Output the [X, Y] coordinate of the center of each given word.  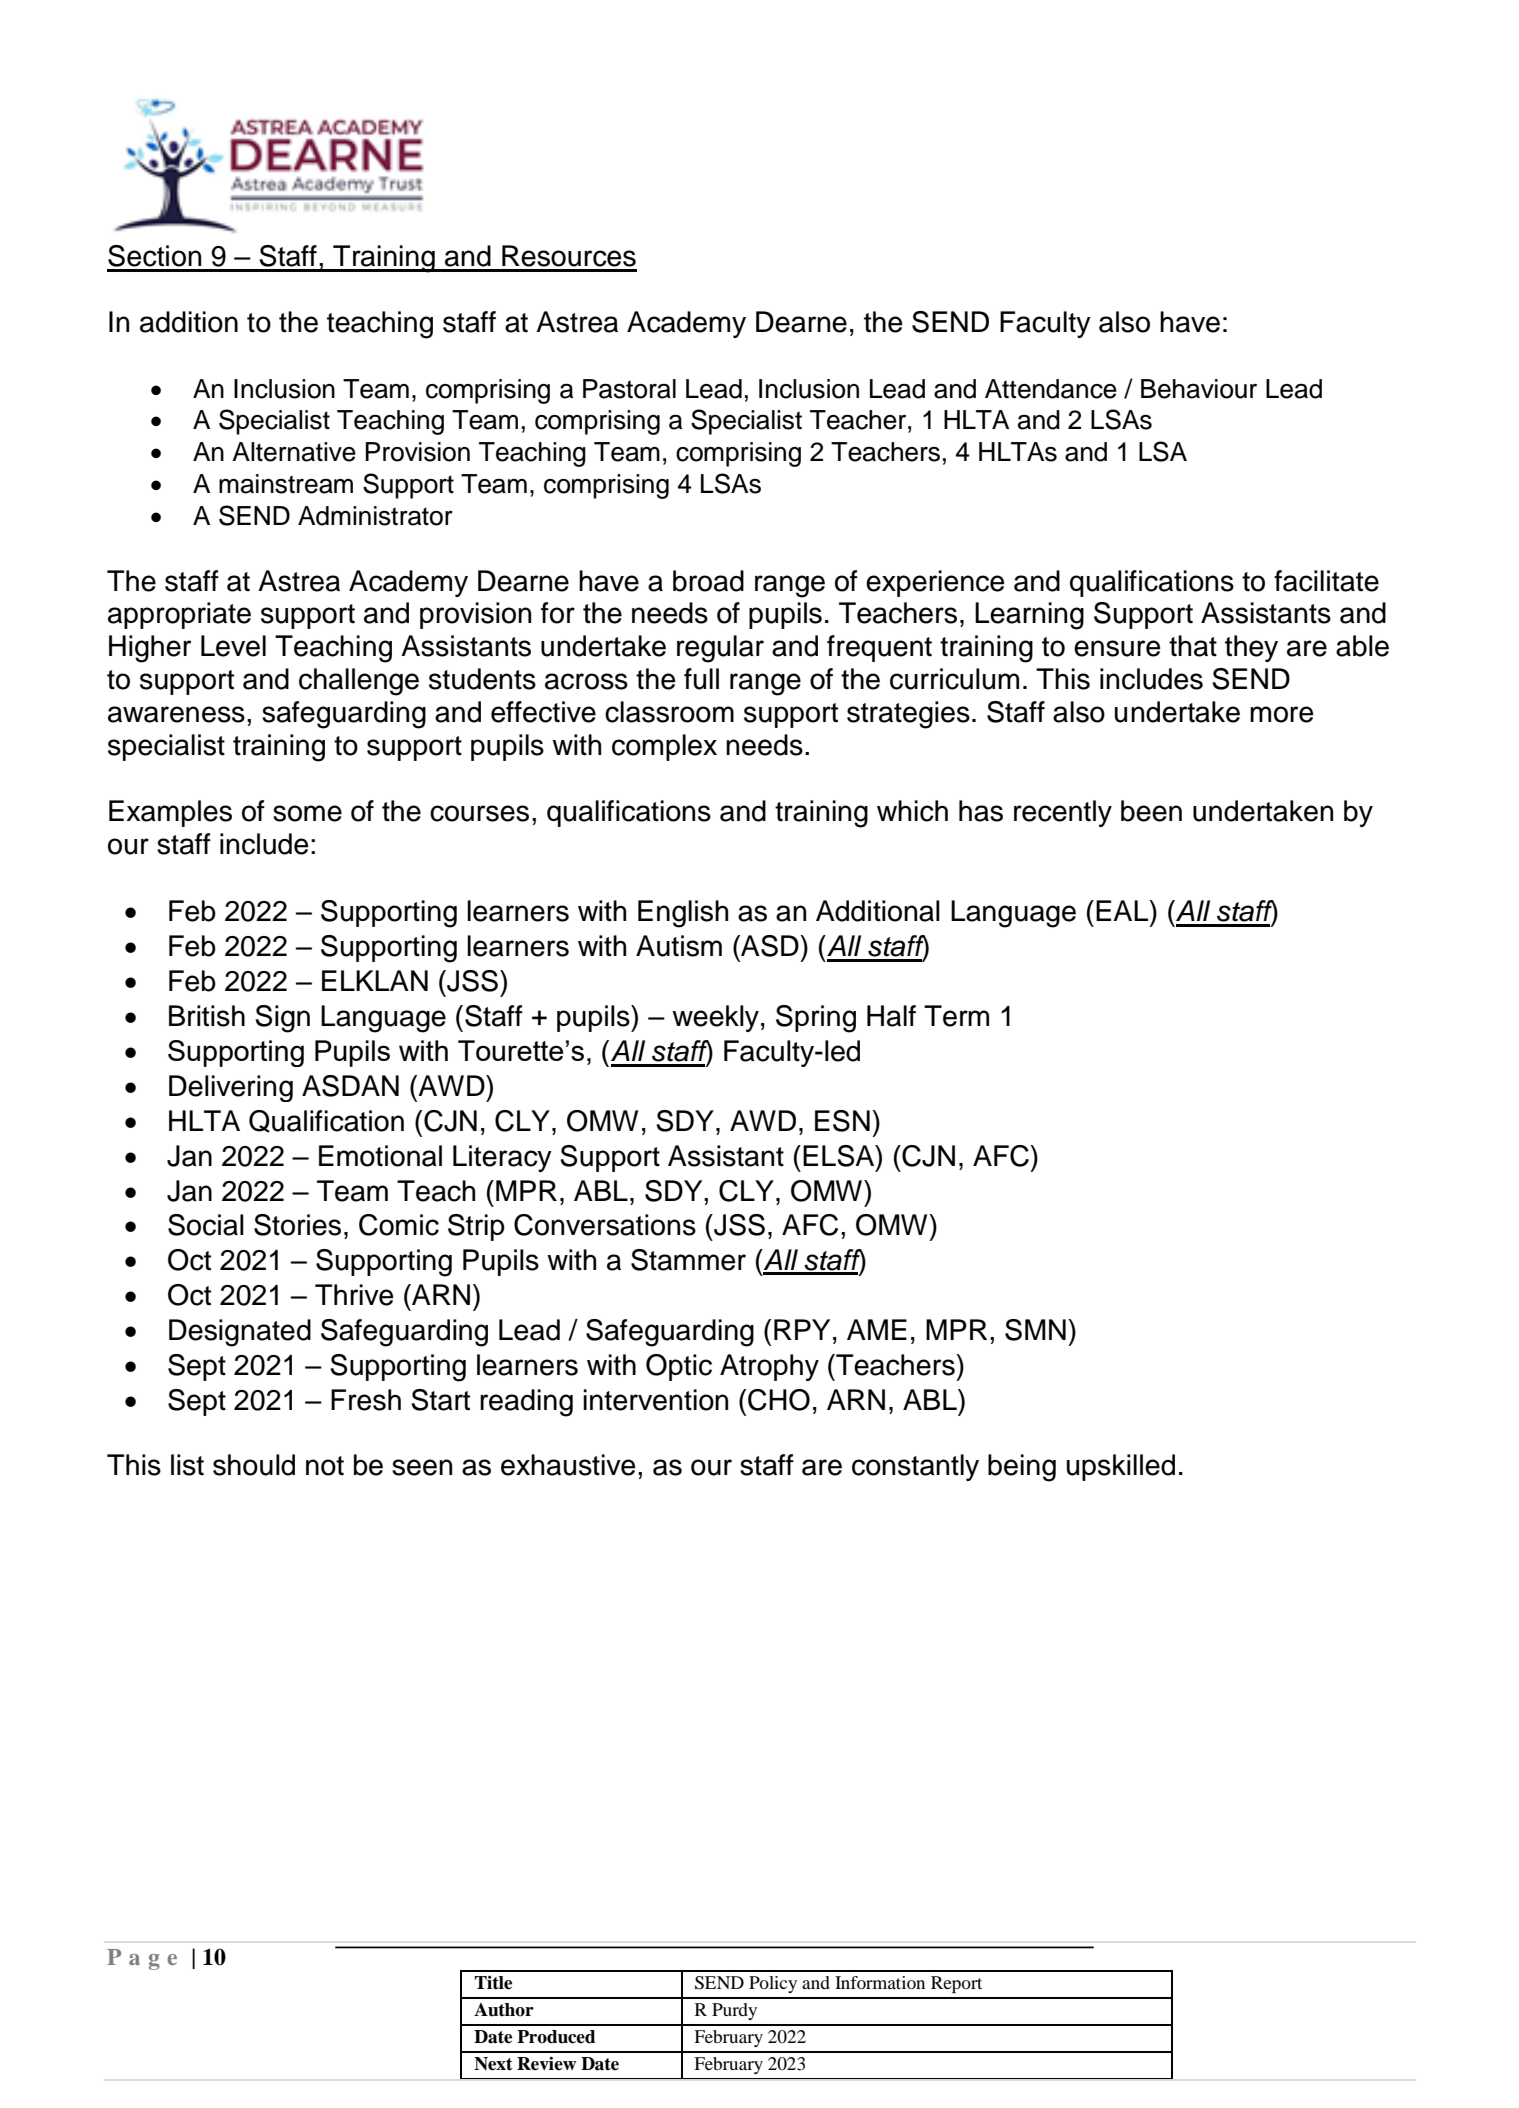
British [207, 1016]
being [1022, 1468]
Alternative [294, 452]
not [325, 1466]
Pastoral [629, 389]
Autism [679, 946]
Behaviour [1199, 389]
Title [493, 1983]
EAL [1123, 910]
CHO [779, 1400]
